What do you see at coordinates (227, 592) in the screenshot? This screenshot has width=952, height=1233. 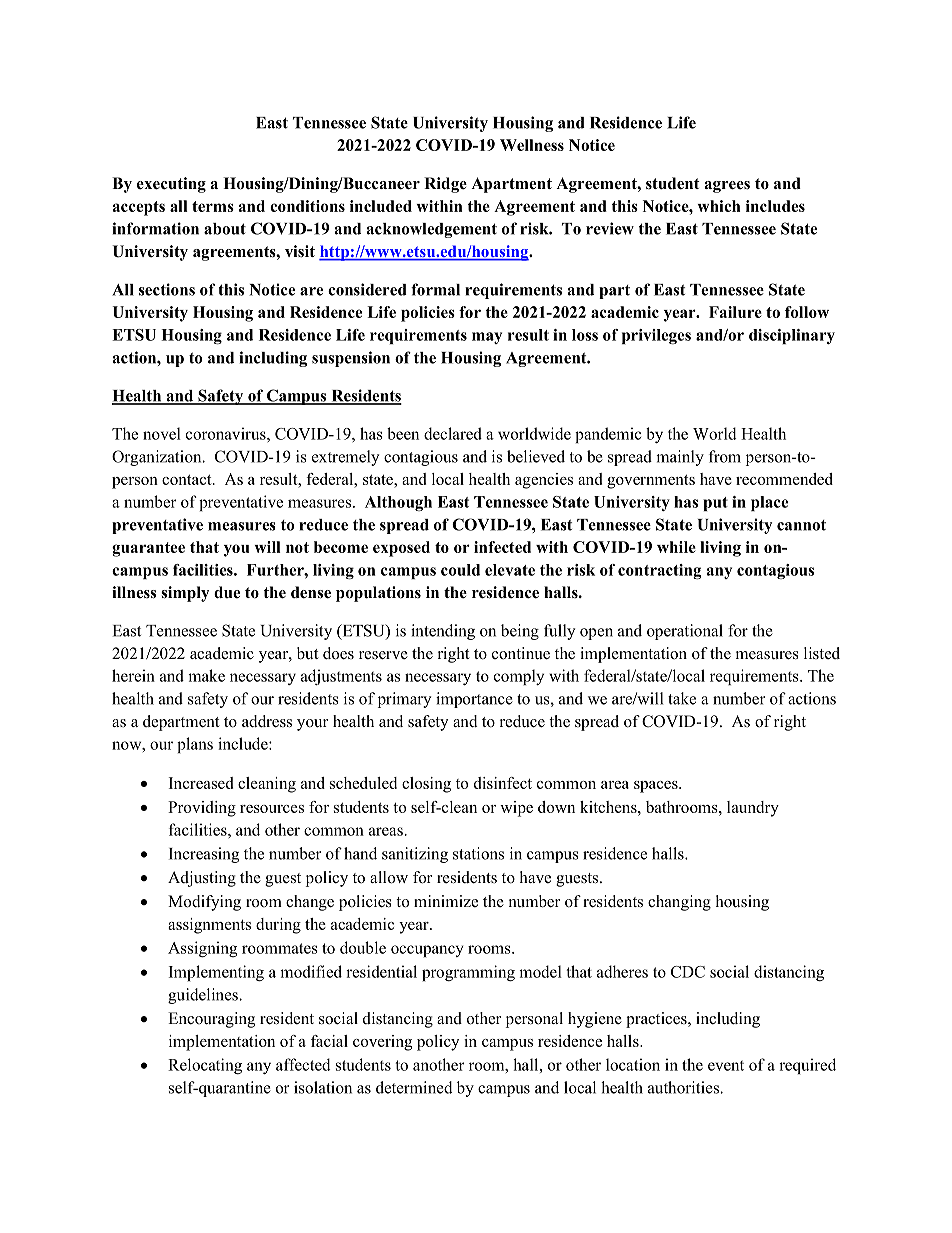 I see `due` at bounding box center [227, 592].
